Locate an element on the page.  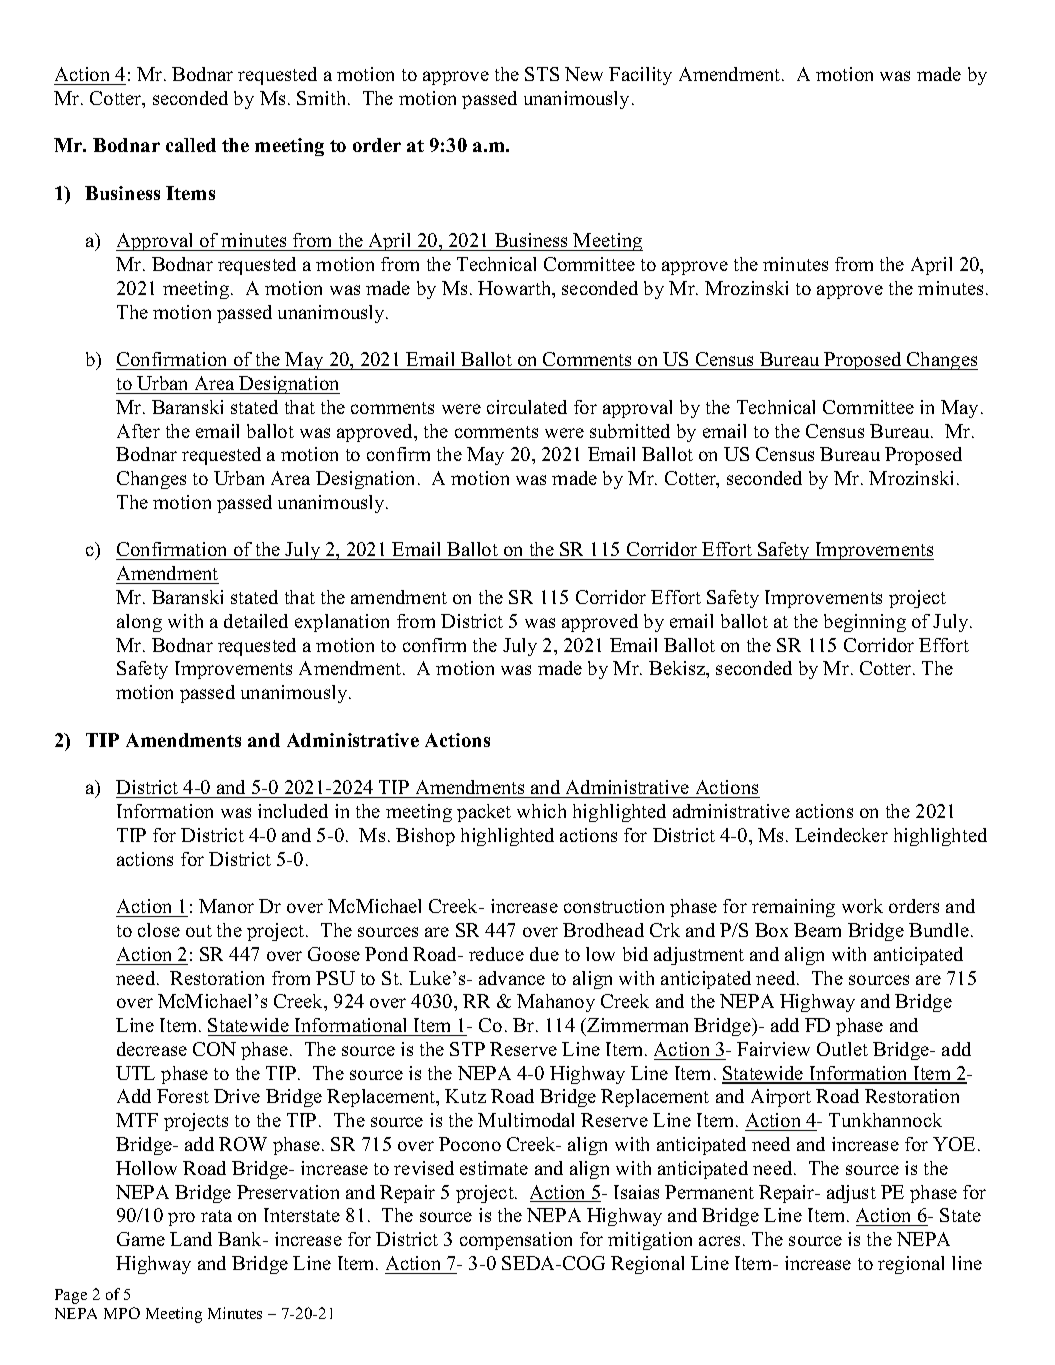
Beam is located at coordinates (817, 930).
